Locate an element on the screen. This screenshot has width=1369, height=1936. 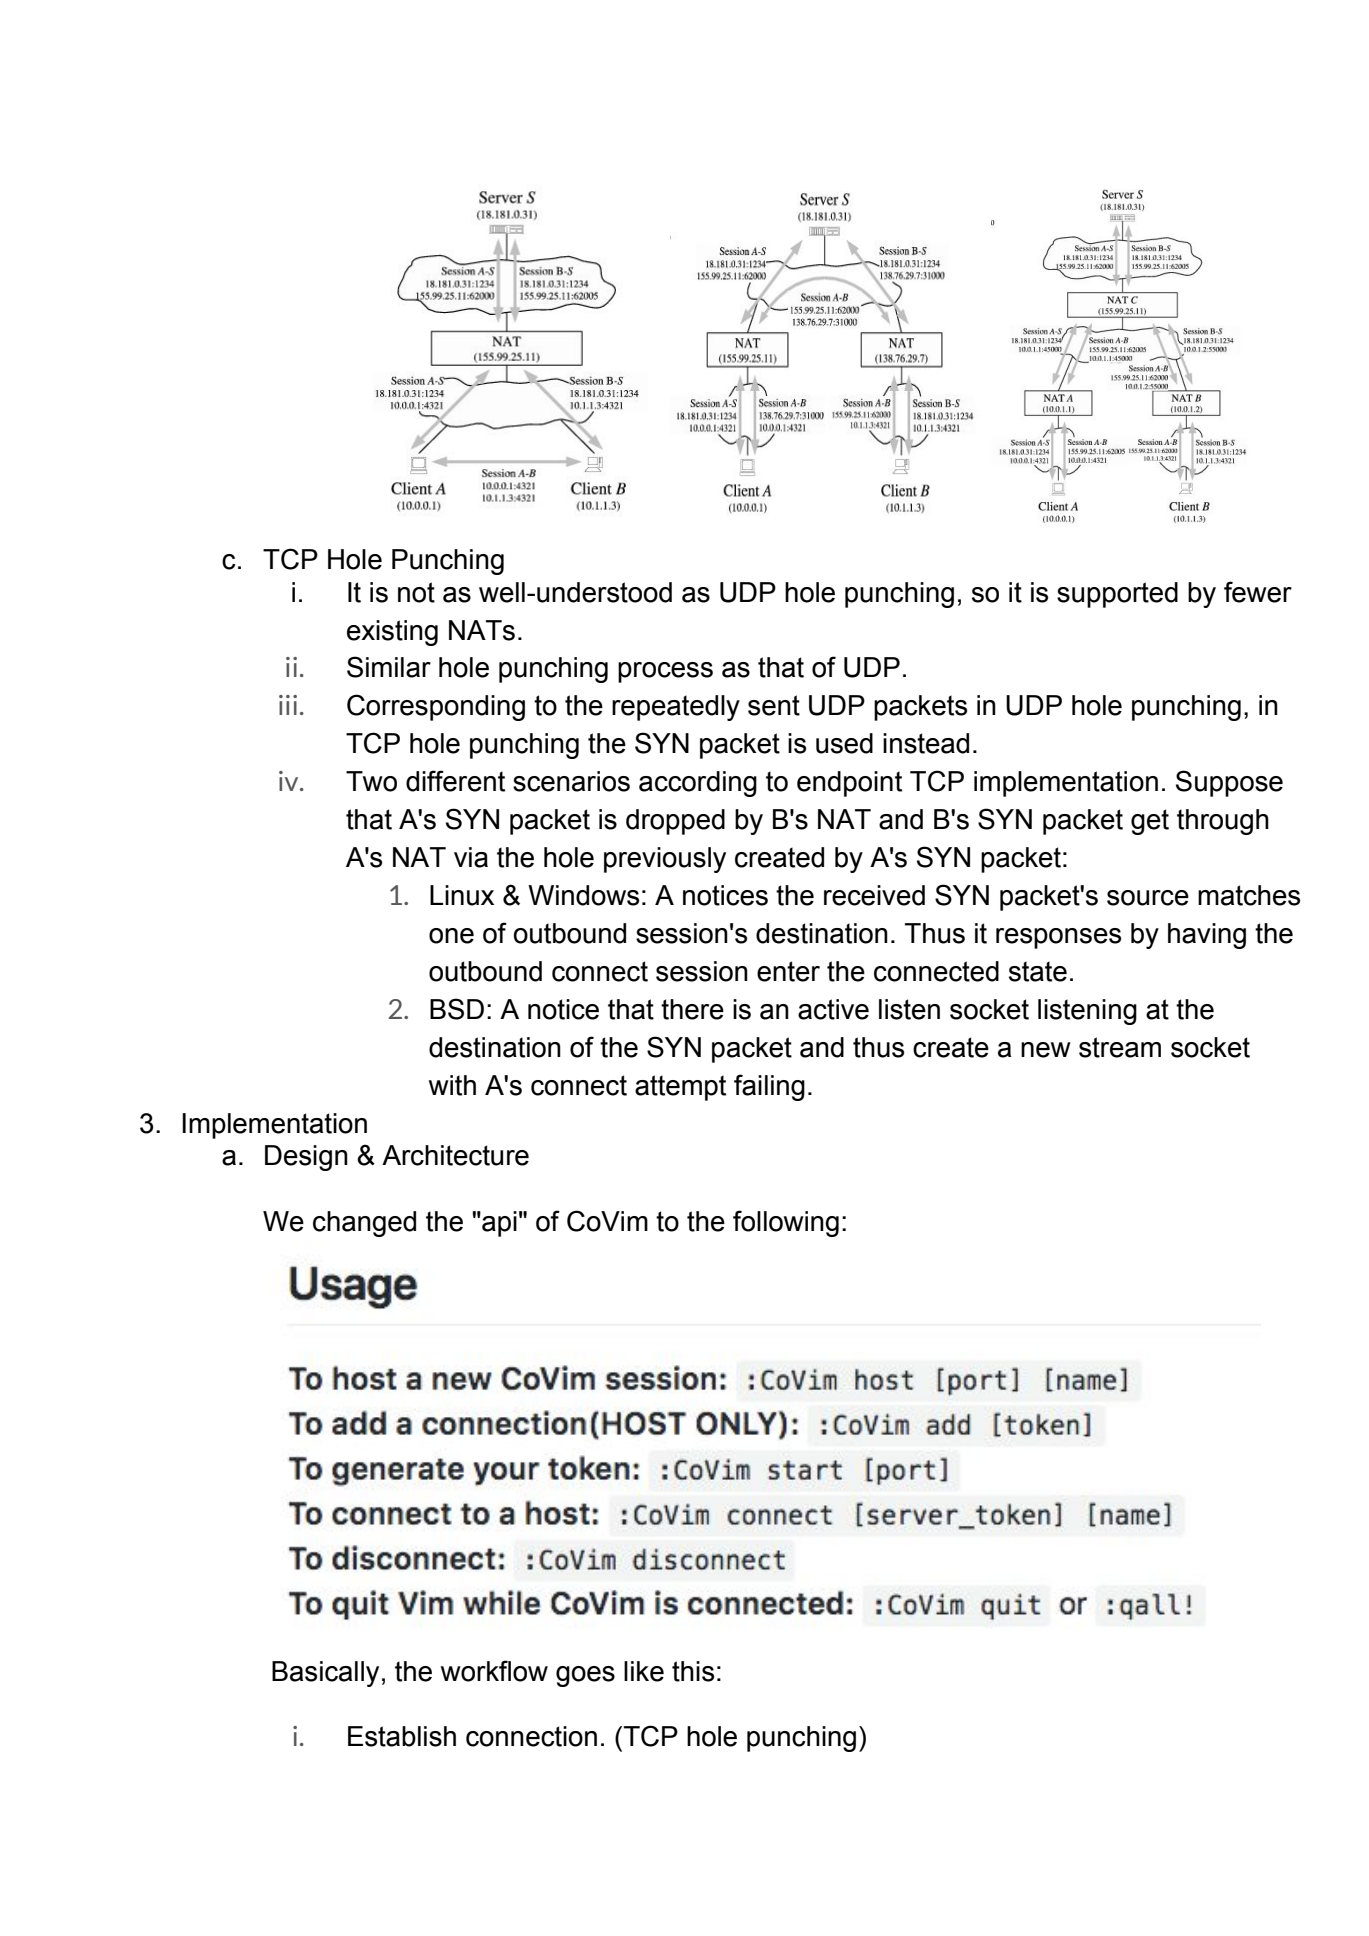
Linux is located at coordinates (462, 895).
